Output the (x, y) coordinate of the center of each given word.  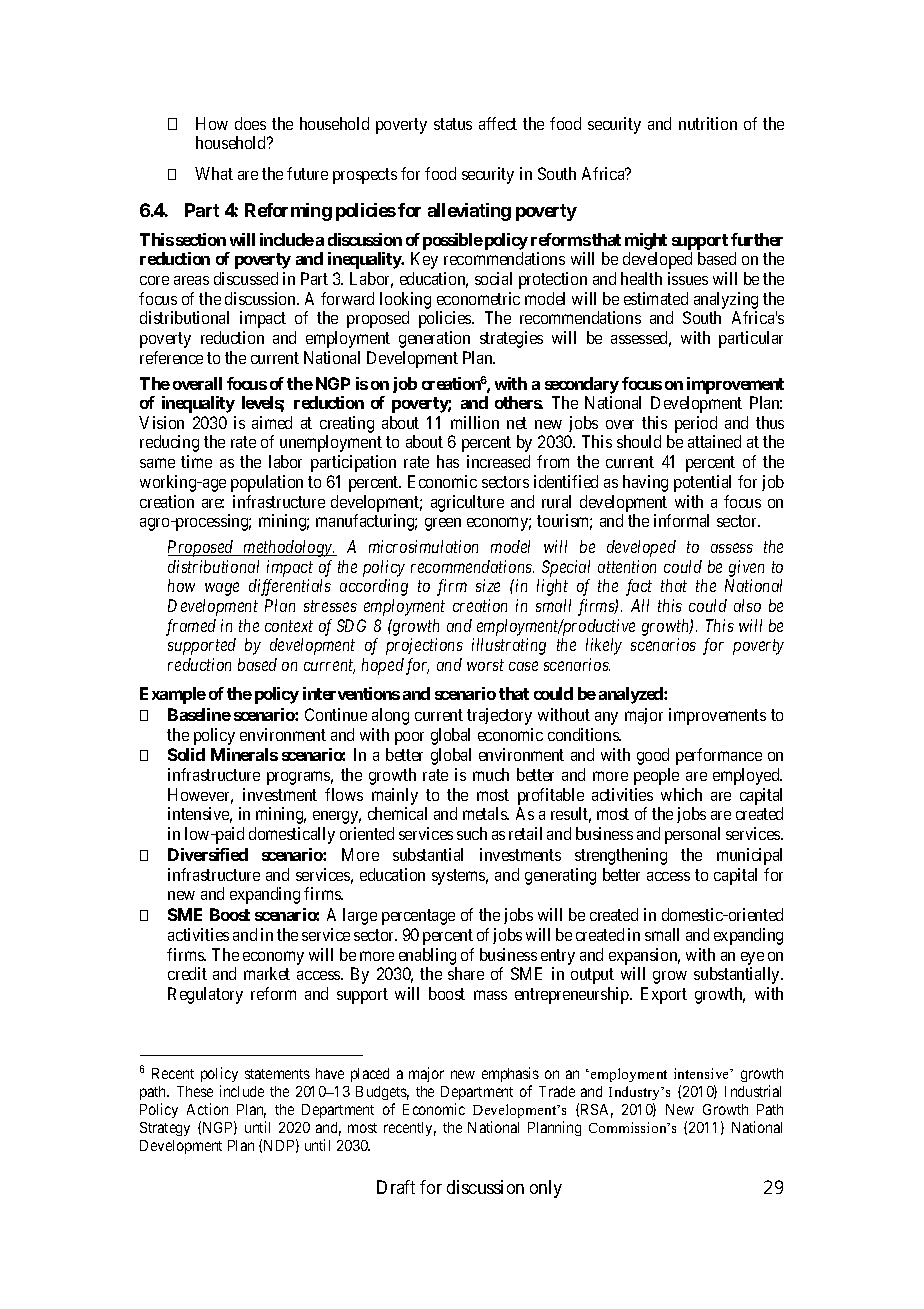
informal (681, 520)
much (491, 774)
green (443, 524)
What (214, 173)
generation (434, 339)
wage (222, 589)
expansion (644, 956)
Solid (186, 754)
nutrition (708, 123)
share (466, 973)
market (267, 973)
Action (207, 1109)
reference (171, 357)
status (453, 124)
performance (719, 756)
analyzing (726, 300)
